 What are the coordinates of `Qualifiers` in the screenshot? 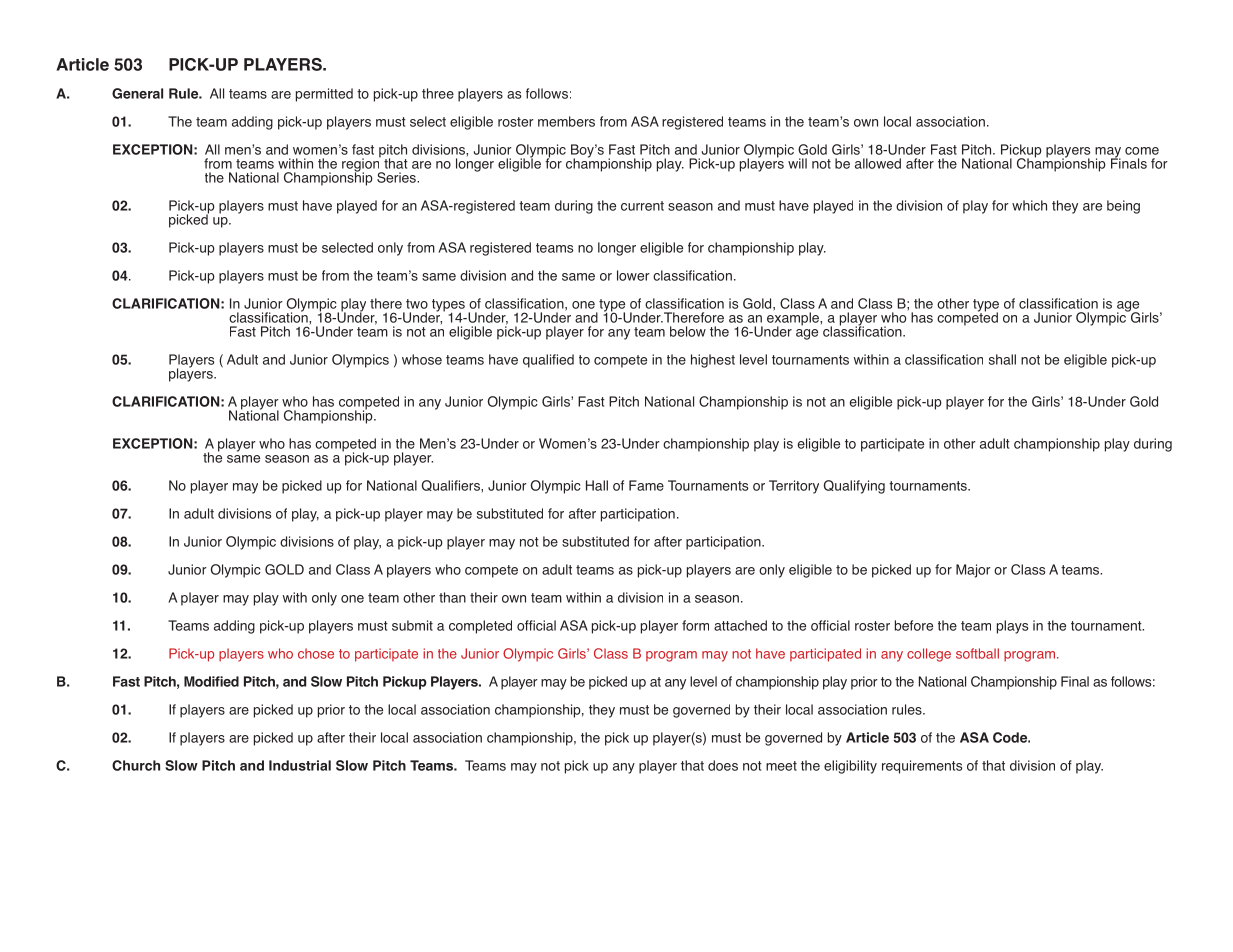 It's located at (452, 485).
